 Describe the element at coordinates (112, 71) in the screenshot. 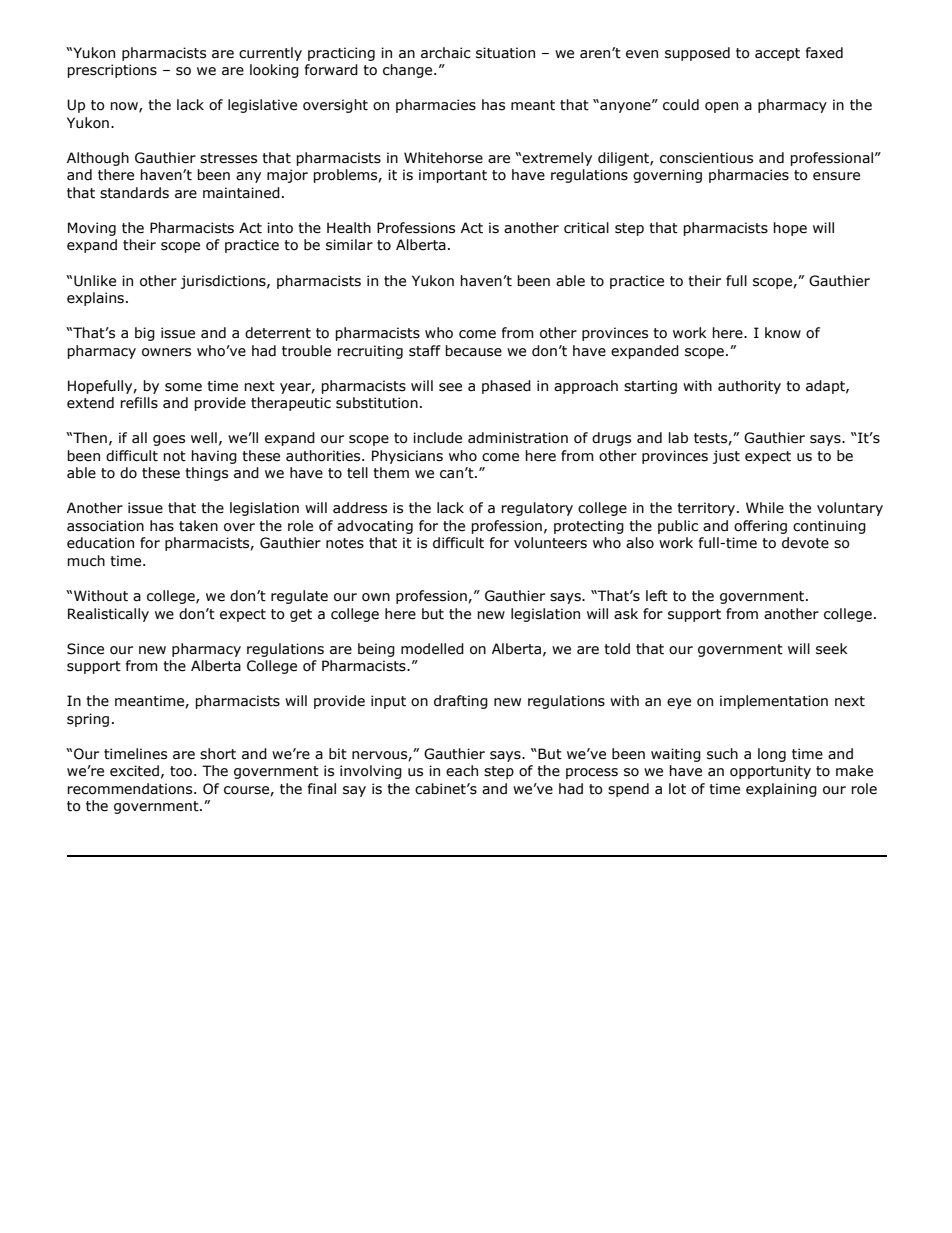

I see `prescriptions` at that location.
